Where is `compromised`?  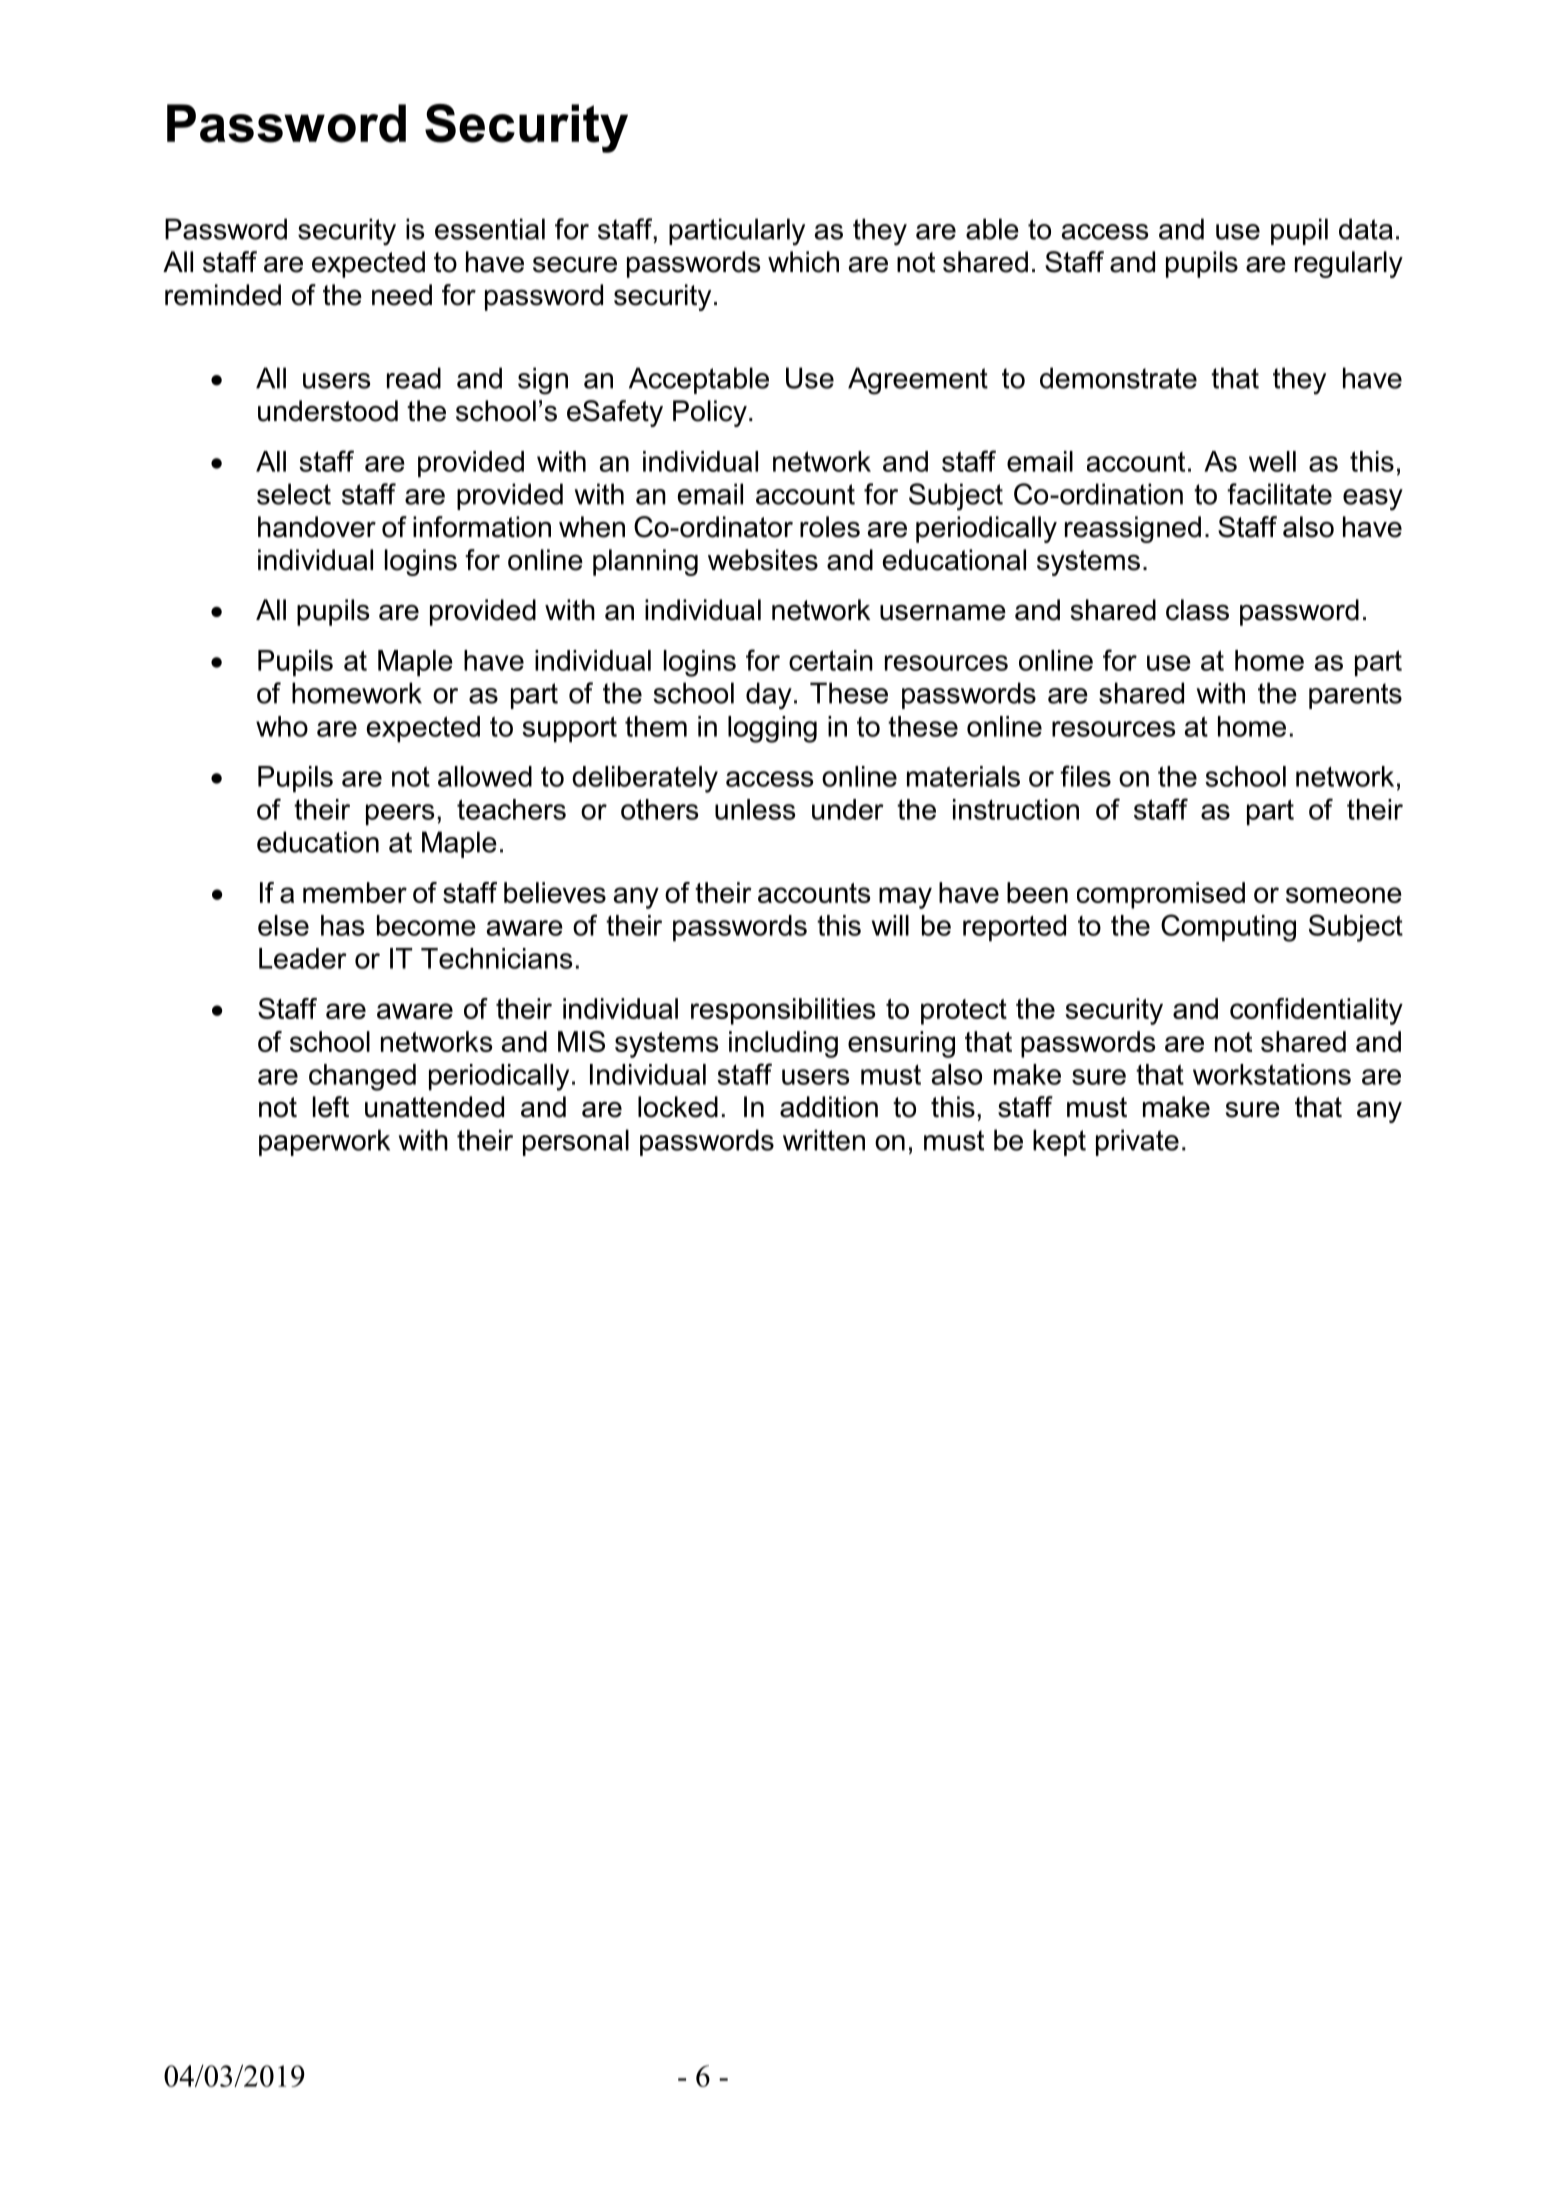 compromised is located at coordinates (1161, 895).
